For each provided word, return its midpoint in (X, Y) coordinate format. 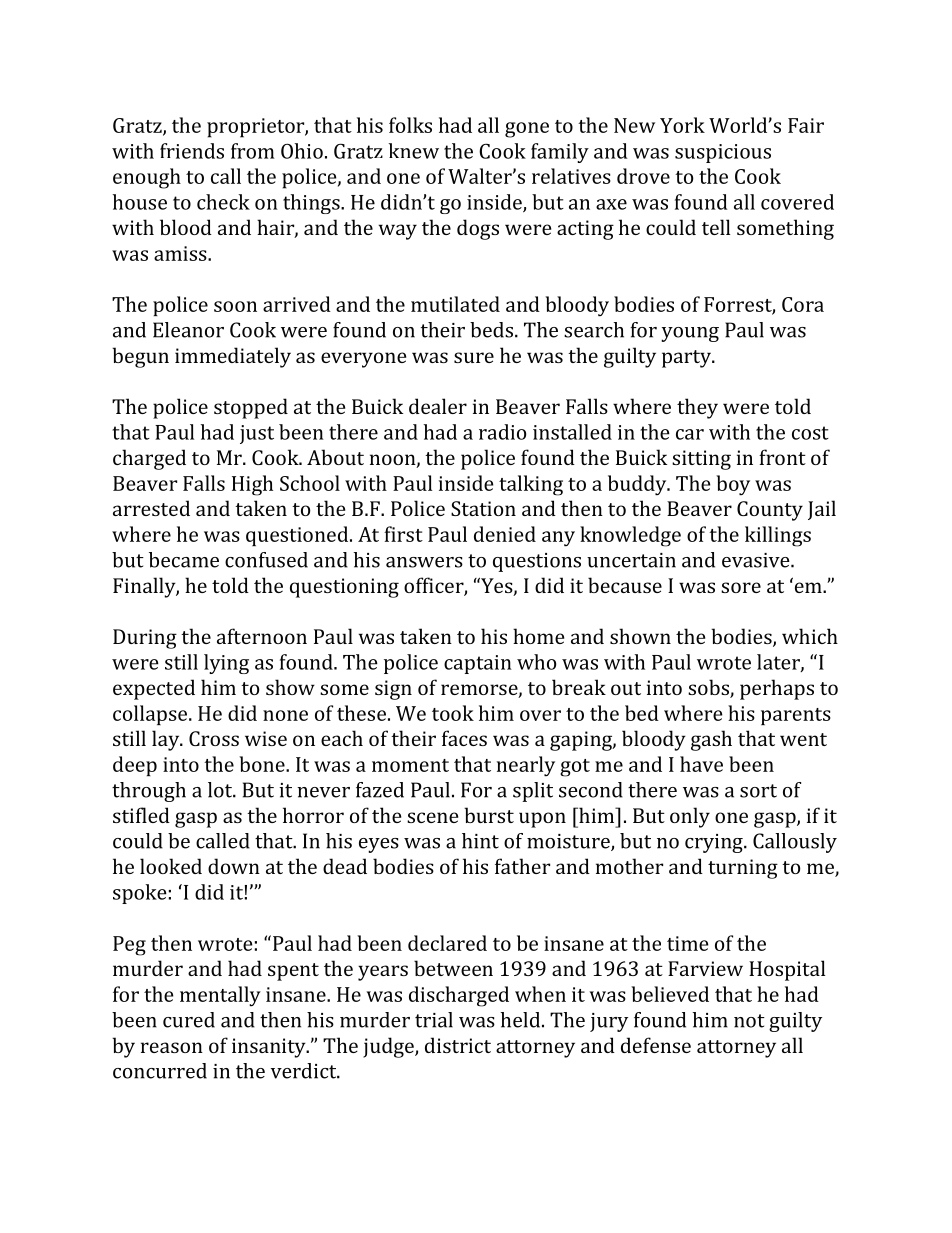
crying (715, 843)
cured (189, 1020)
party (687, 359)
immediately (233, 357)
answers (424, 562)
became (184, 560)
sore (741, 587)
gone (527, 130)
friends (192, 151)
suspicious (723, 153)
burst (489, 815)
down (234, 866)
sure (474, 357)
